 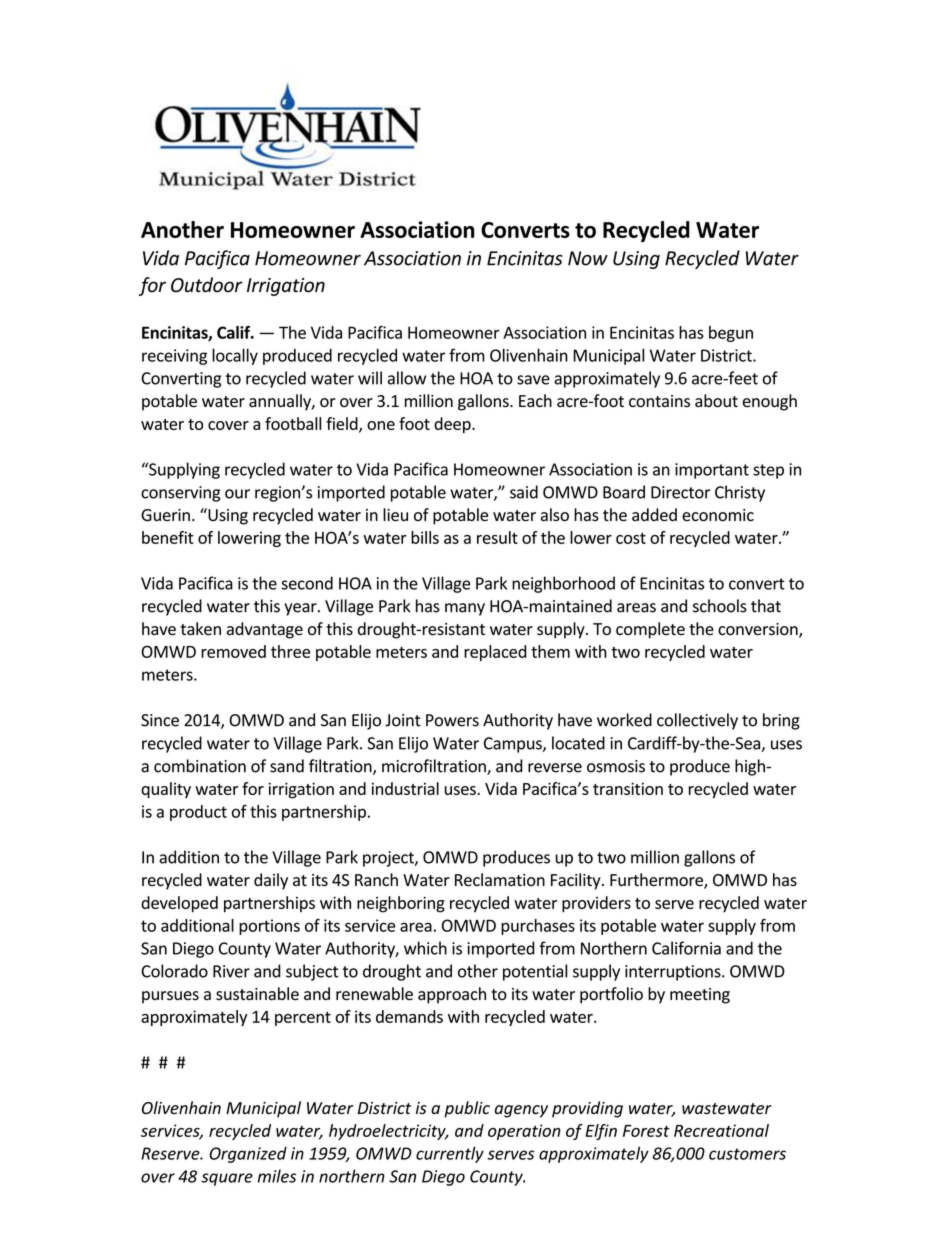 I want to click on collectively, so click(x=697, y=721).
